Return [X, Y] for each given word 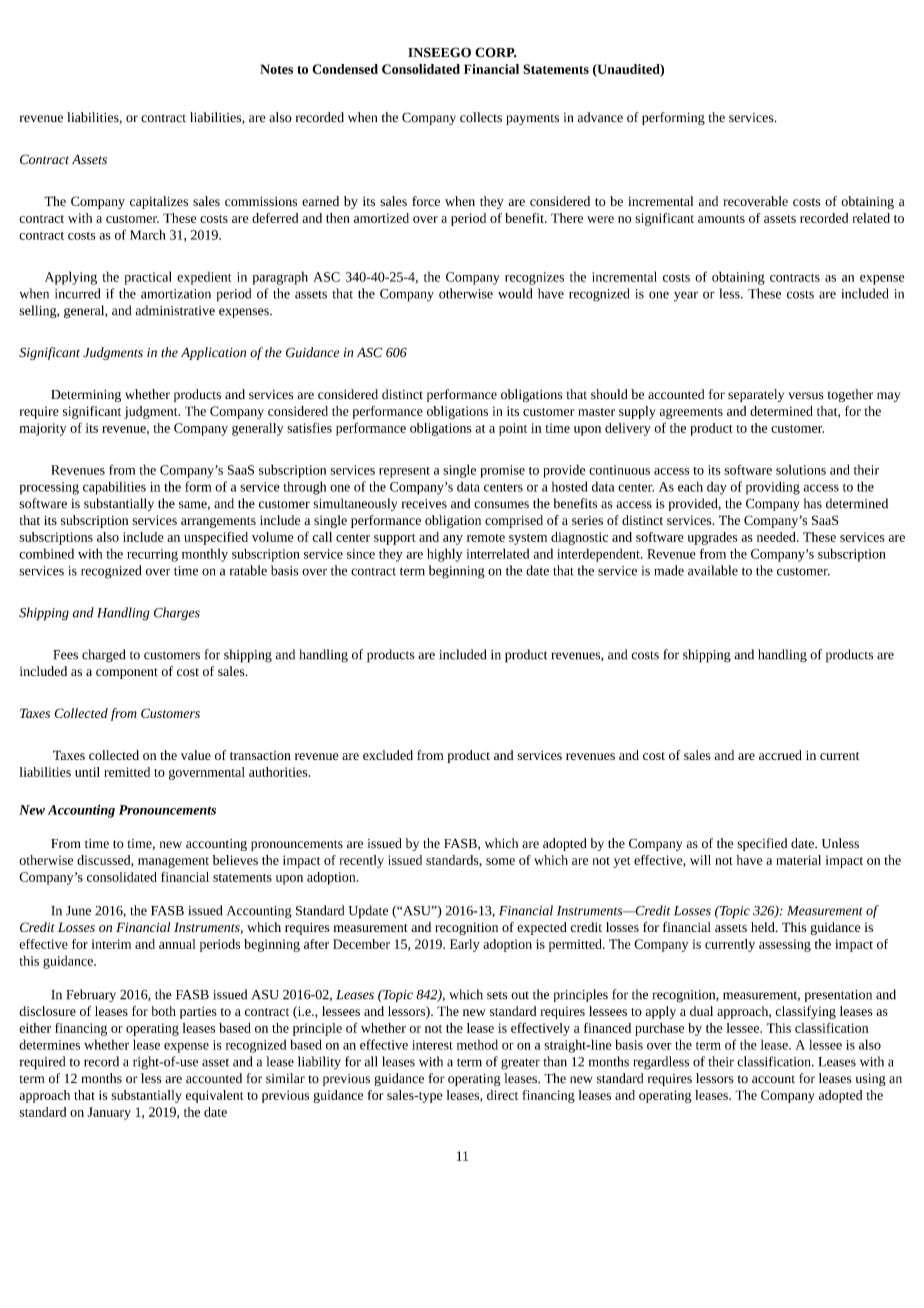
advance [600, 117]
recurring [152, 555]
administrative [175, 310]
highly [445, 555]
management [173, 862]
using [871, 1080]
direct [502, 1095]
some [500, 861]
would [515, 293]
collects [481, 117]
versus [806, 396]
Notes [276, 69]
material [798, 860]
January [109, 1113]
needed [777, 537]
